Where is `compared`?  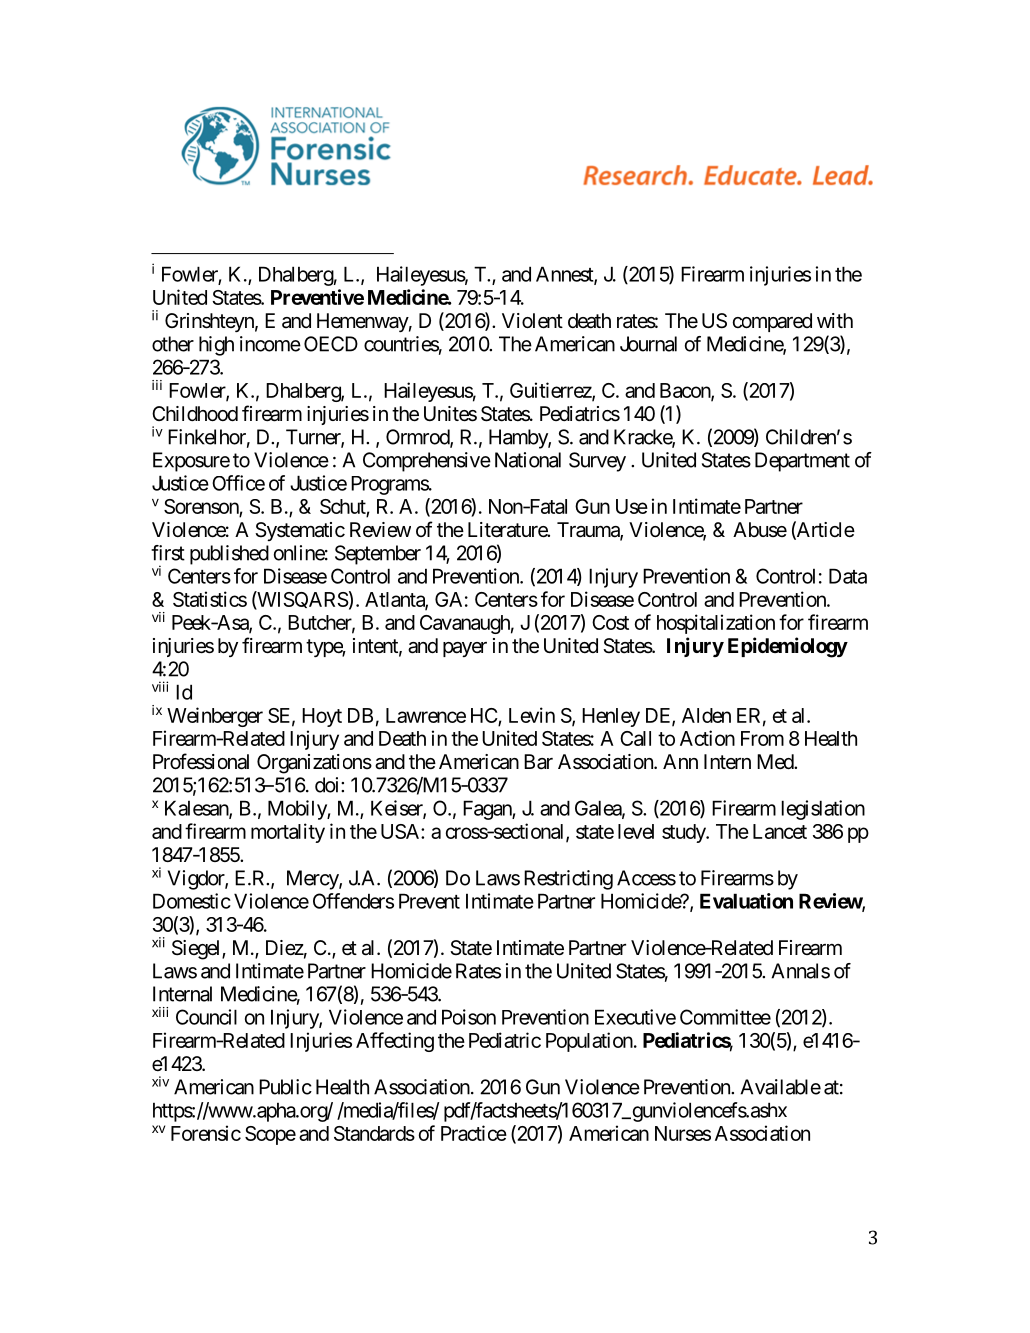
compared is located at coordinates (772, 322).
